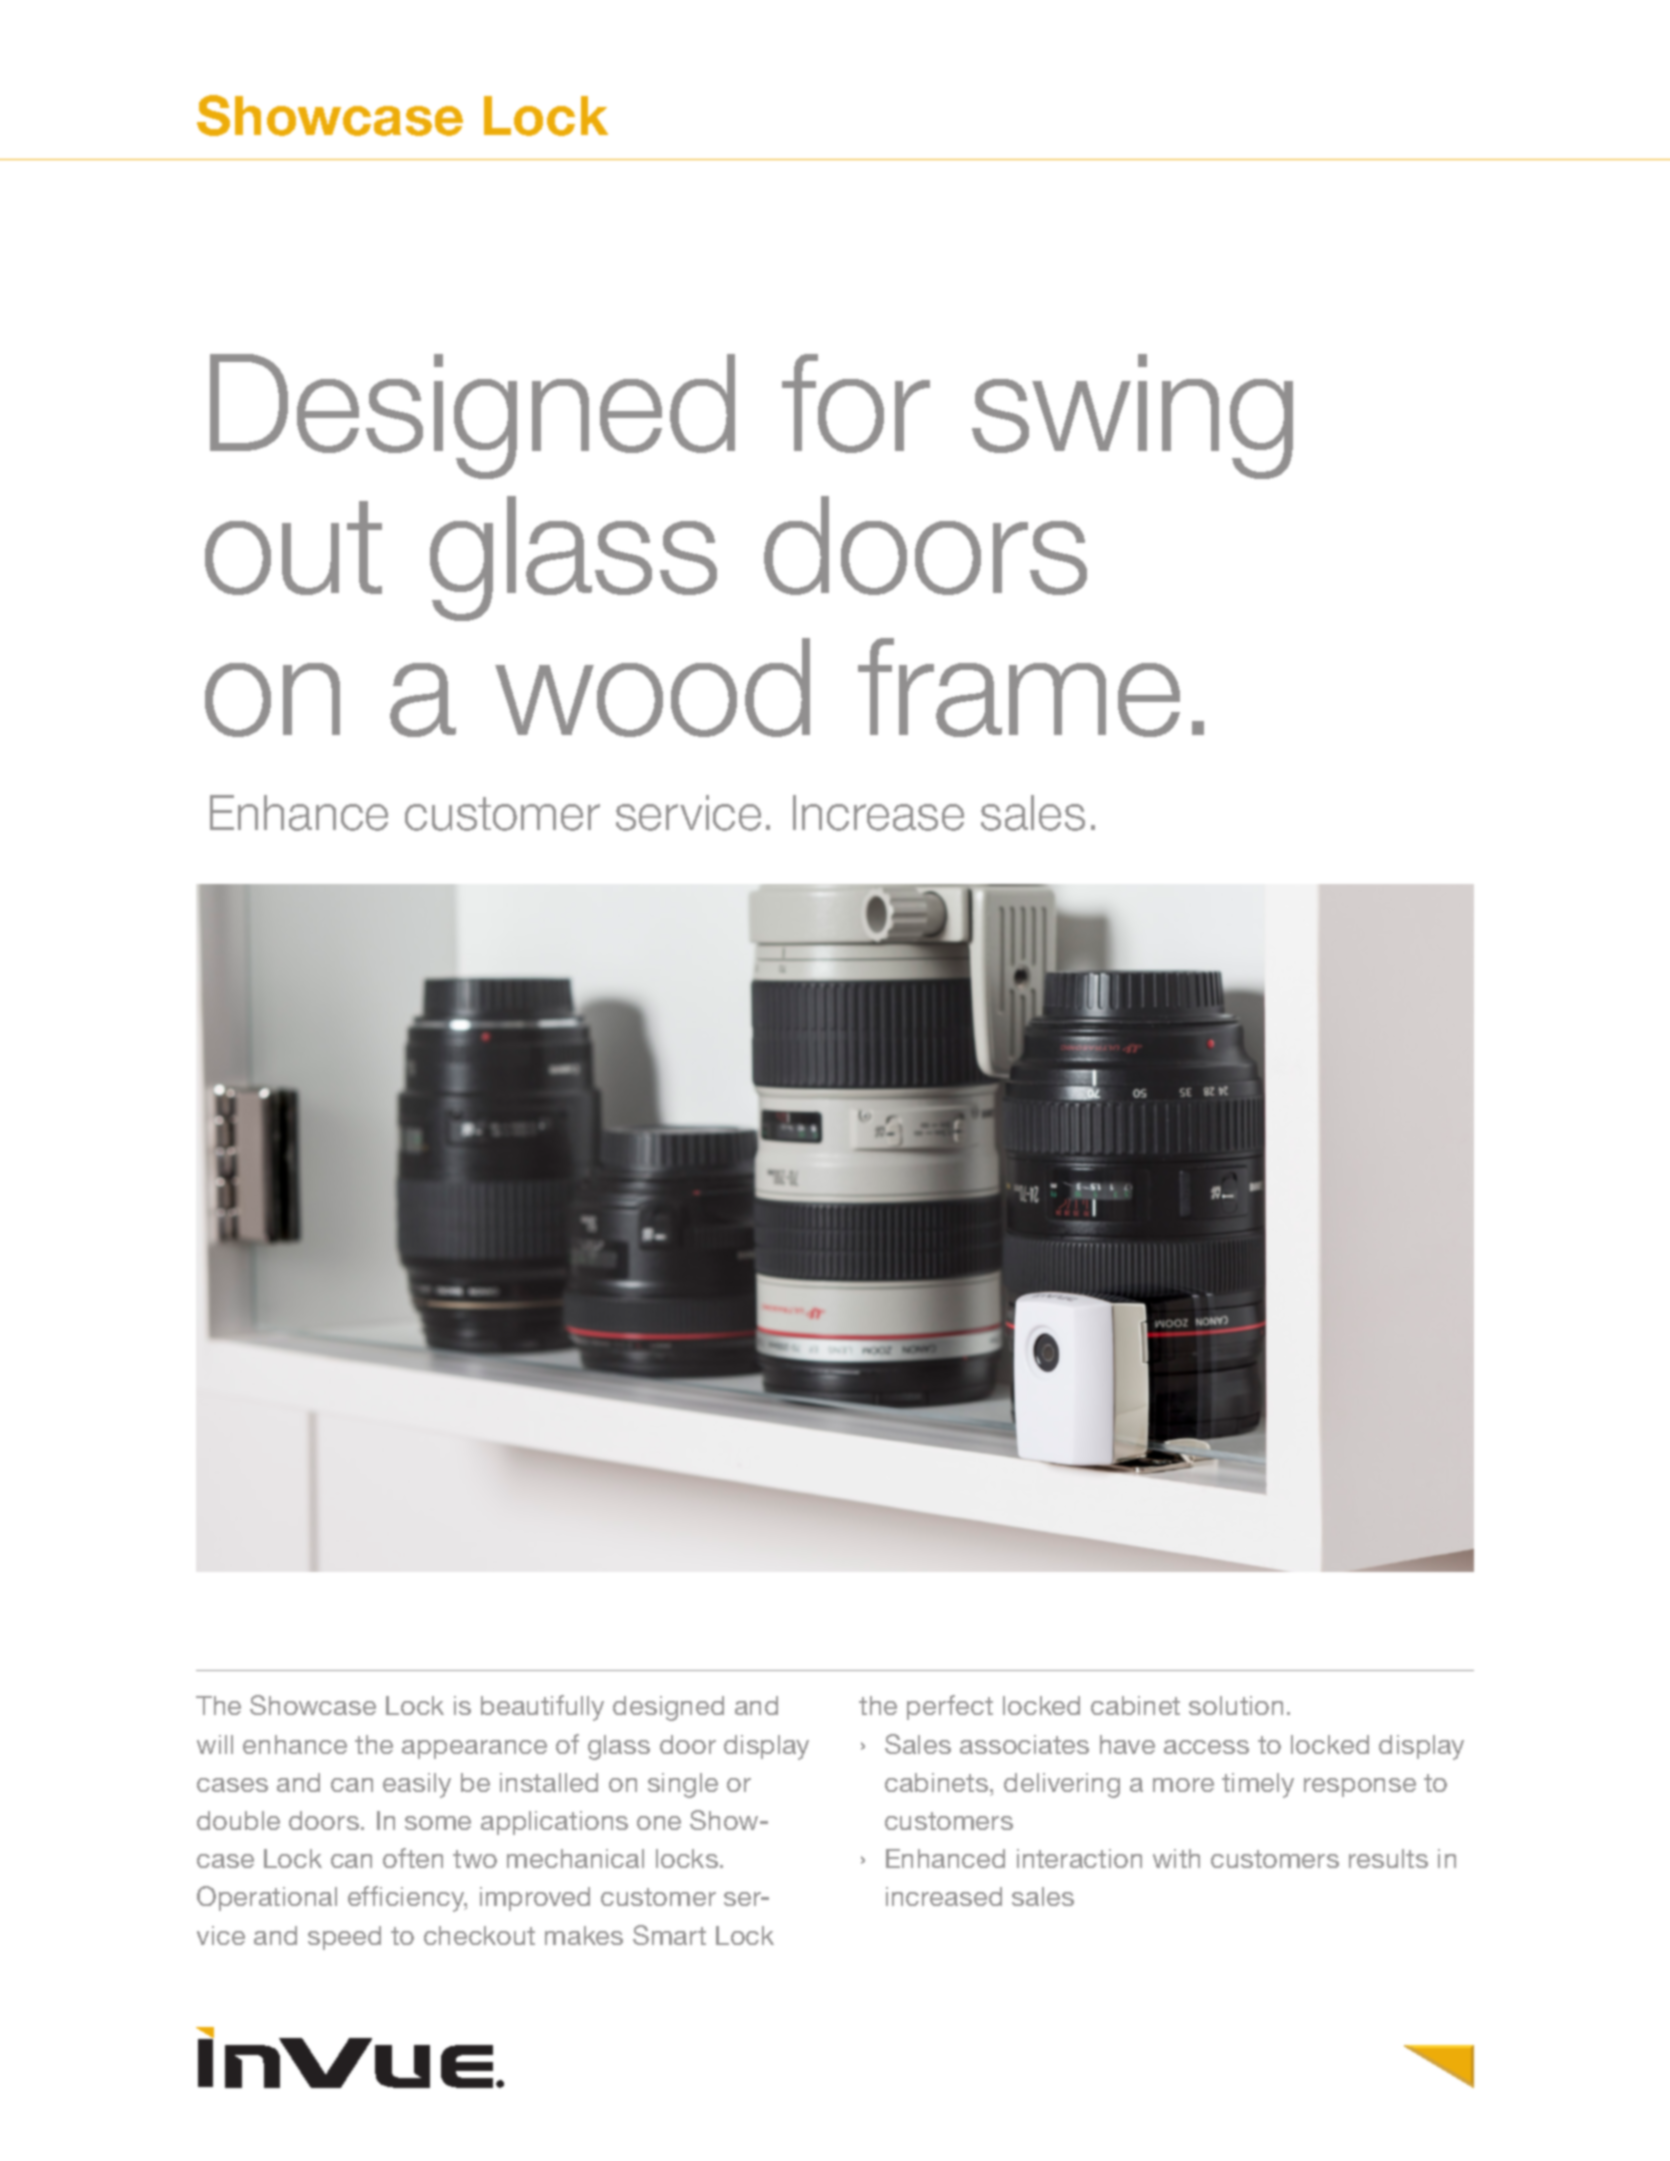 This document has width=1670, height=2161. What do you see at coordinates (683, 1785) in the document?
I see `single` at bounding box center [683, 1785].
